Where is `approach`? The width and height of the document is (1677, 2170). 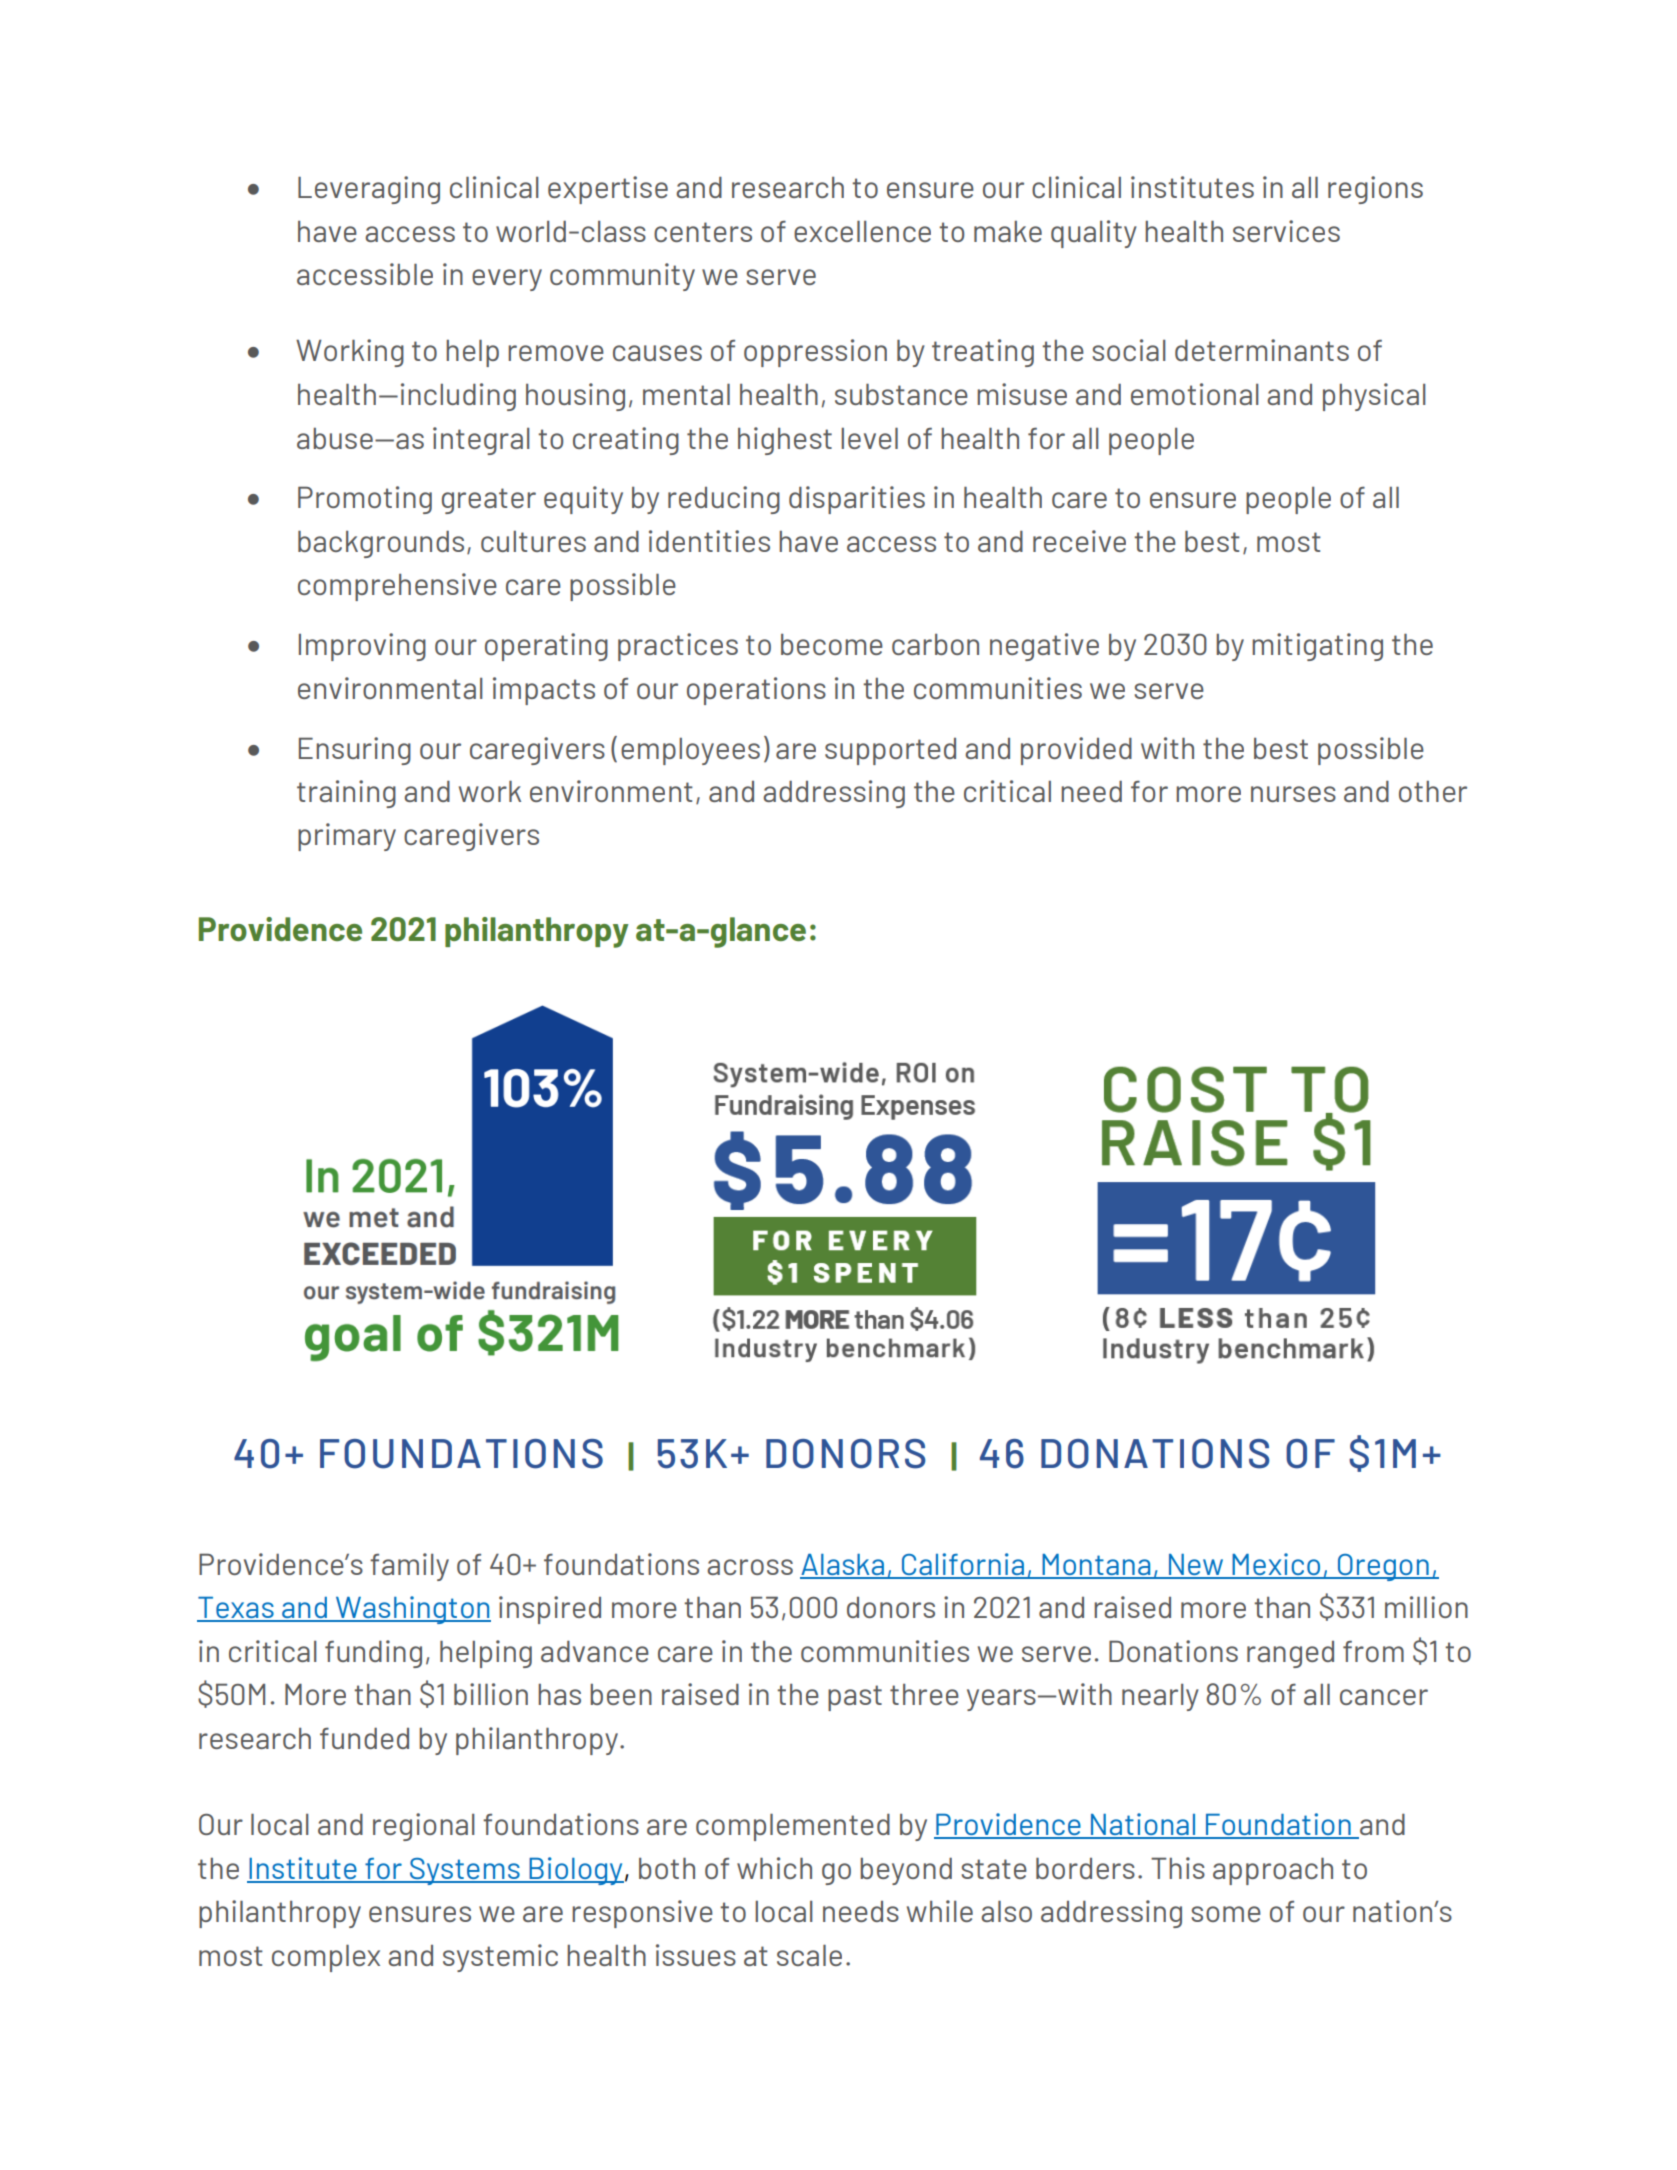 approach is located at coordinates (1273, 1871).
